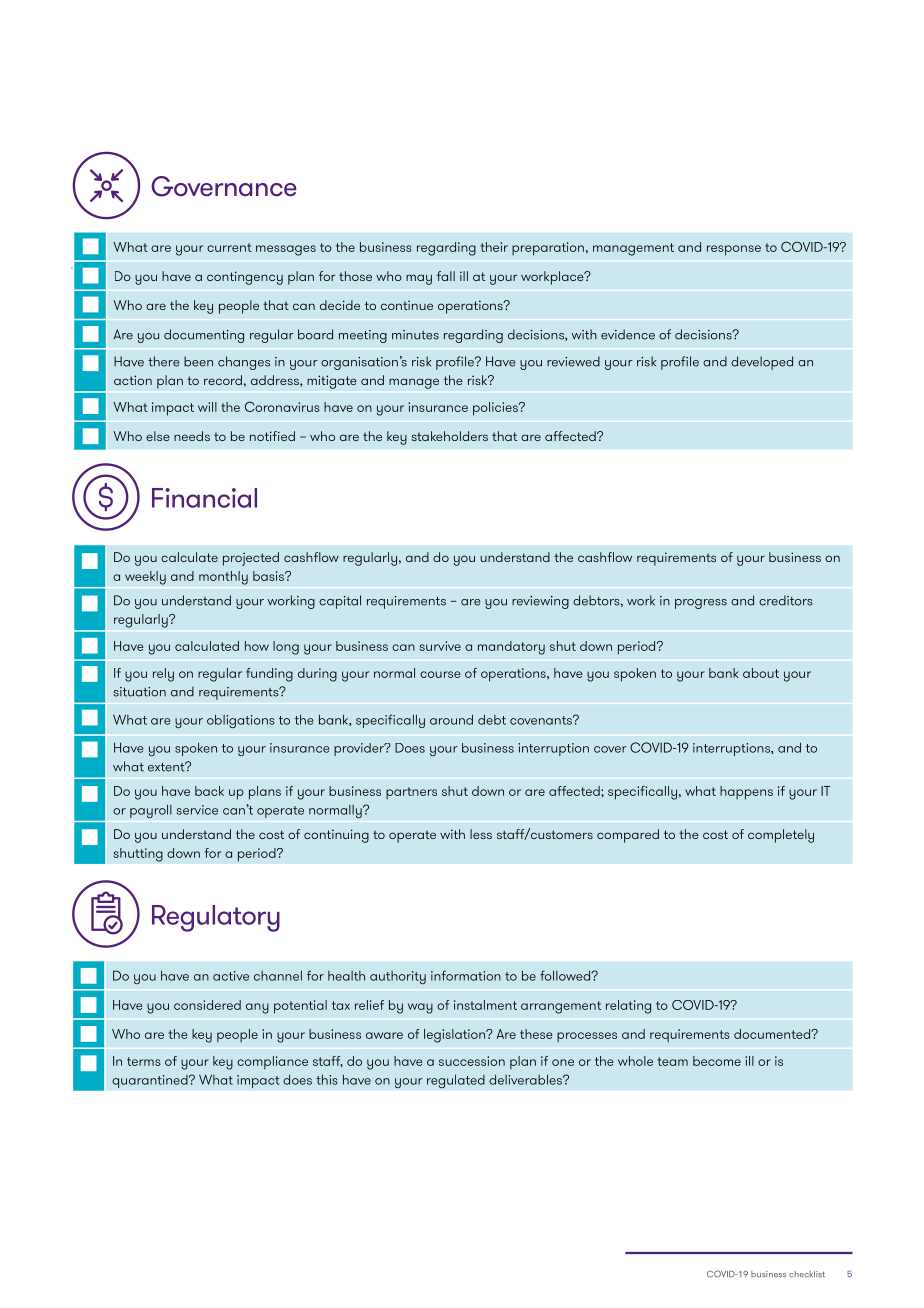 Image resolution: width=924 pixels, height=1308 pixels. Describe the element at coordinates (466, 975) in the screenshot. I see `information` at that location.
